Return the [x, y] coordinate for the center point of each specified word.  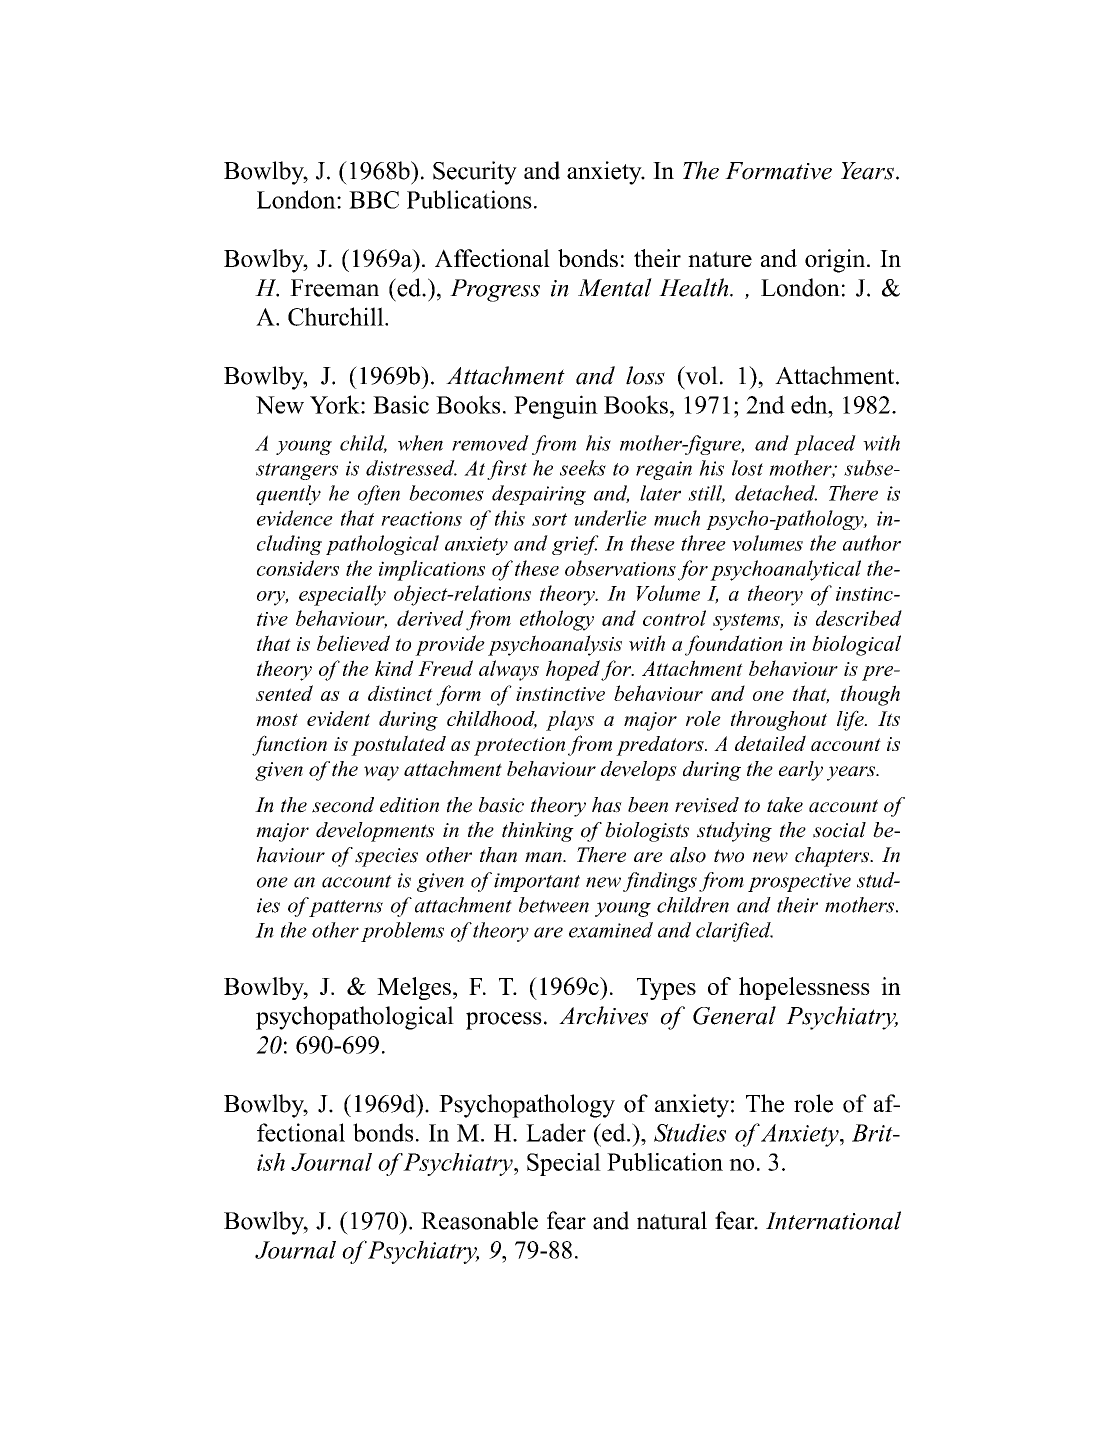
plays [570, 720]
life [851, 720]
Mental [615, 287]
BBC [374, 200]
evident [338, 718]
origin [836, 261]
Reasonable [479, 1220]
